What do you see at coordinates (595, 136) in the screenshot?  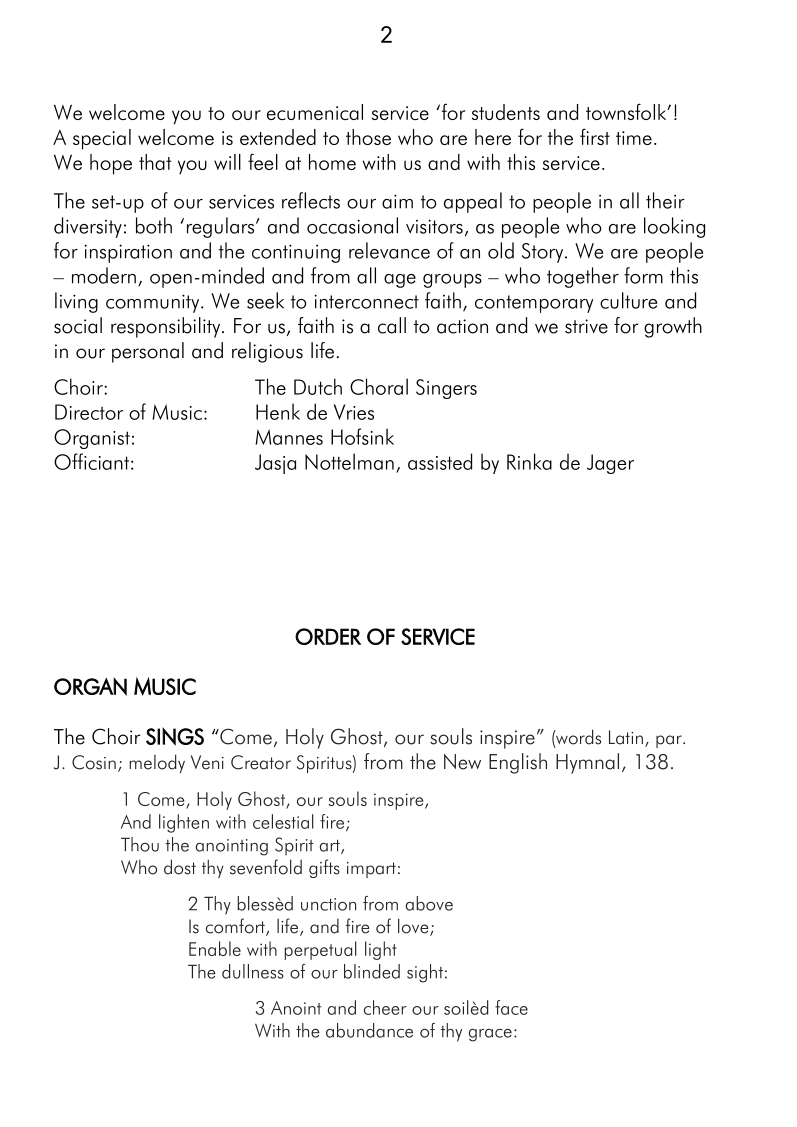 I see `first` at bounding box center [595, 136].
